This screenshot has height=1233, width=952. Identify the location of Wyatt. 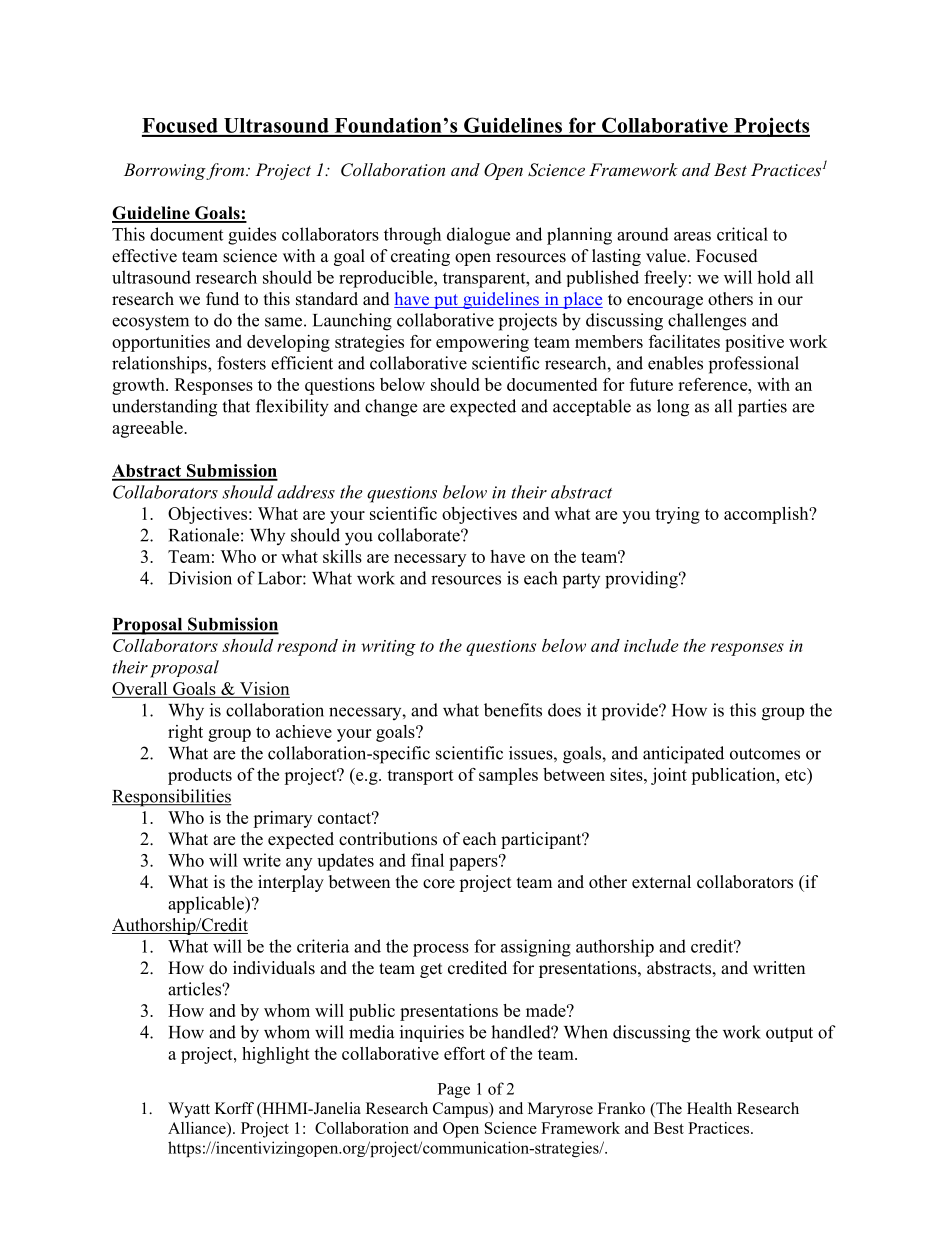
(189, 1110).
